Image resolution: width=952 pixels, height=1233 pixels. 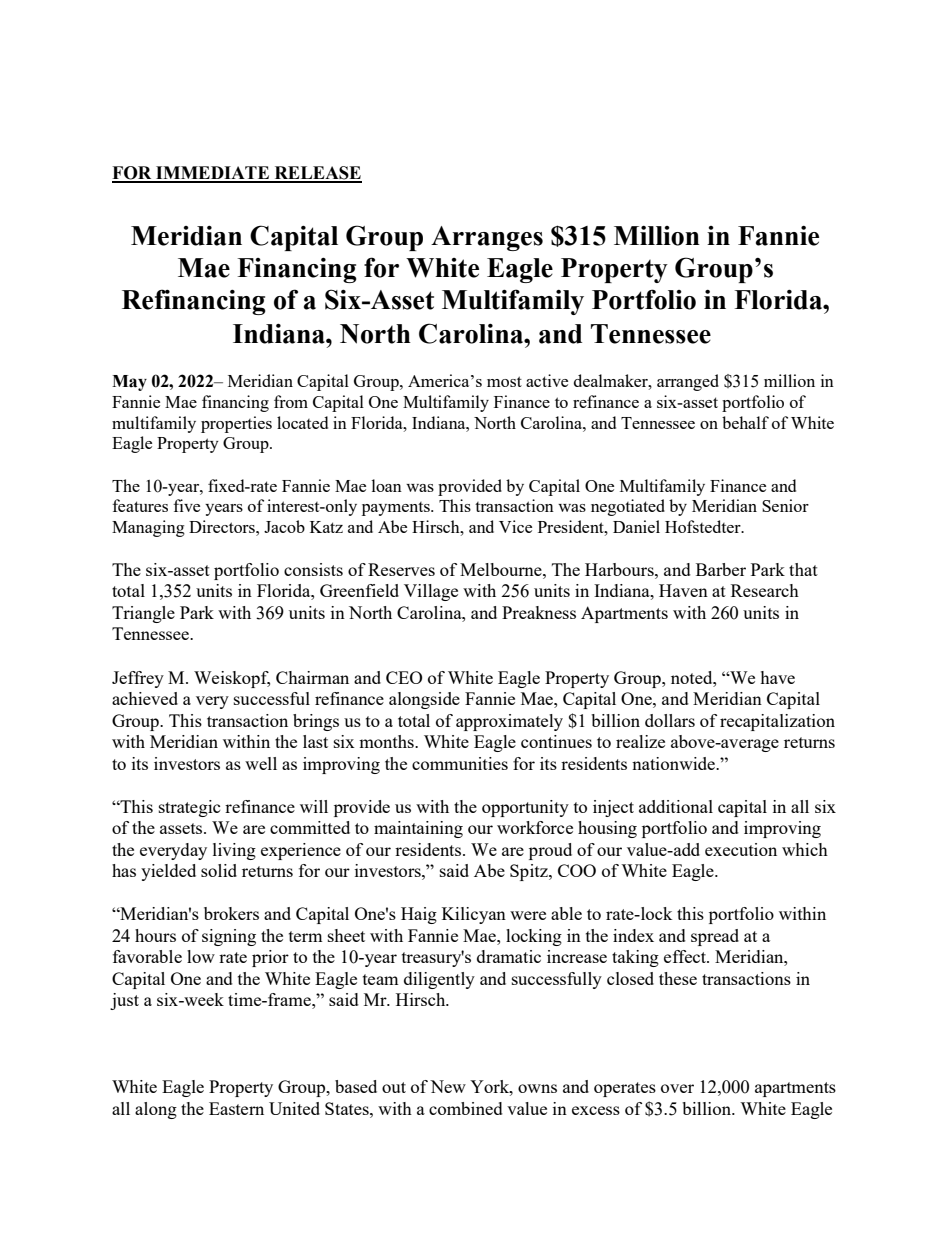 I want to click on Senior, so click(x=785, y=505).
